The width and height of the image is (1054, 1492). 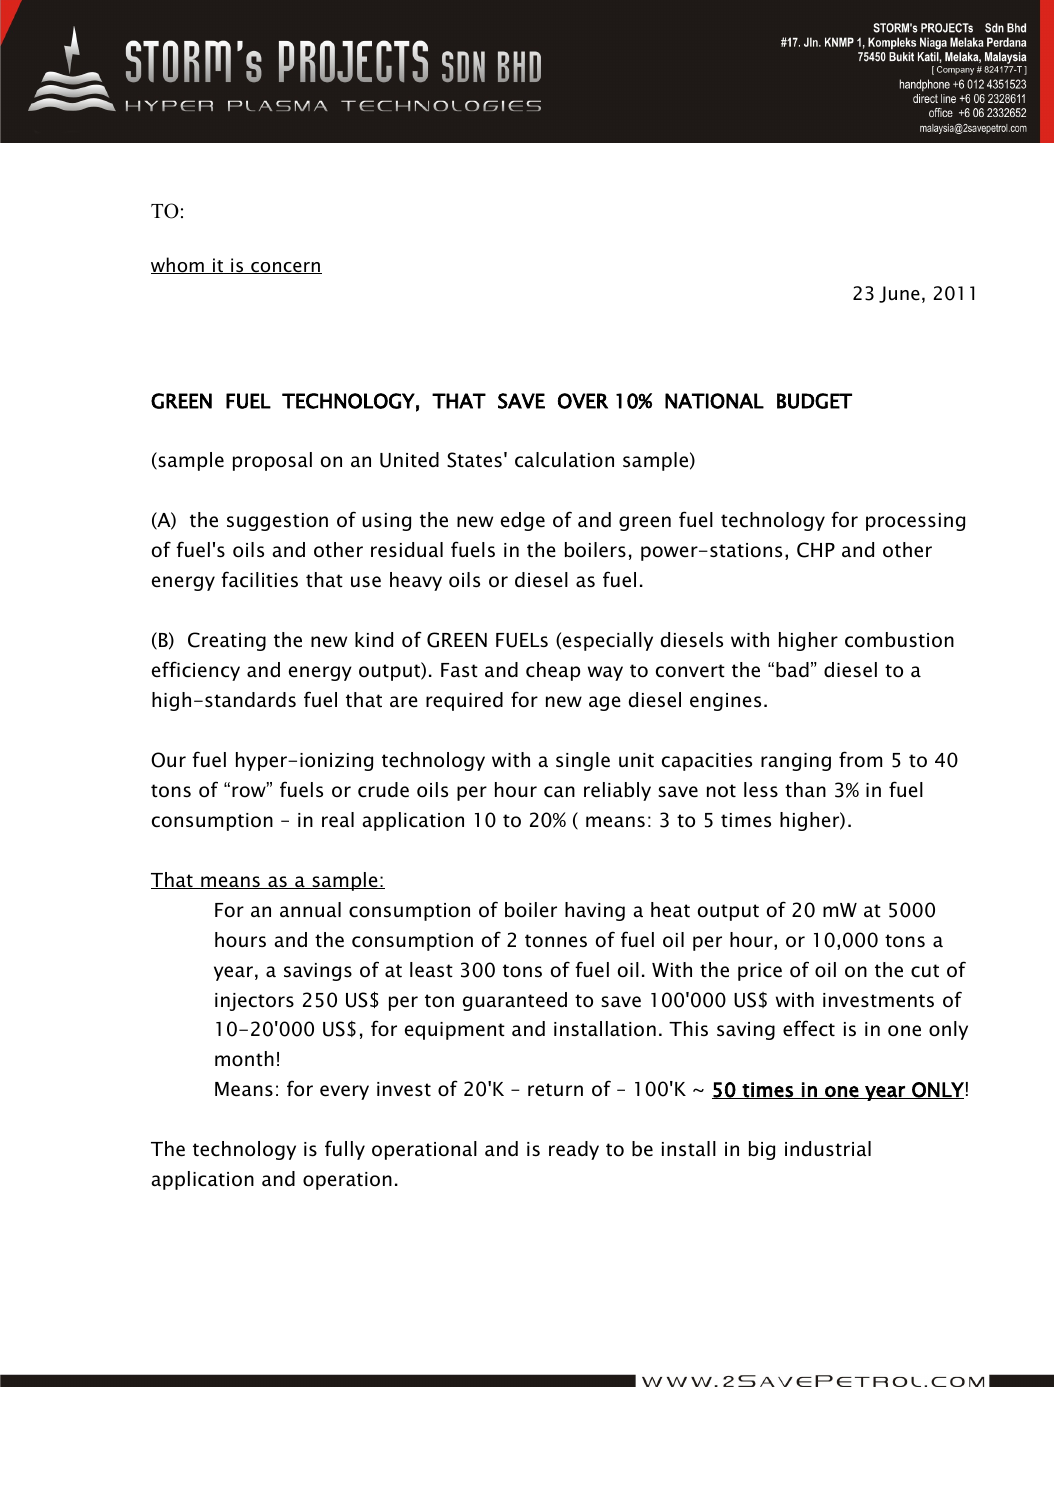 I want to click on fully, so click(x=345, y=1150).
